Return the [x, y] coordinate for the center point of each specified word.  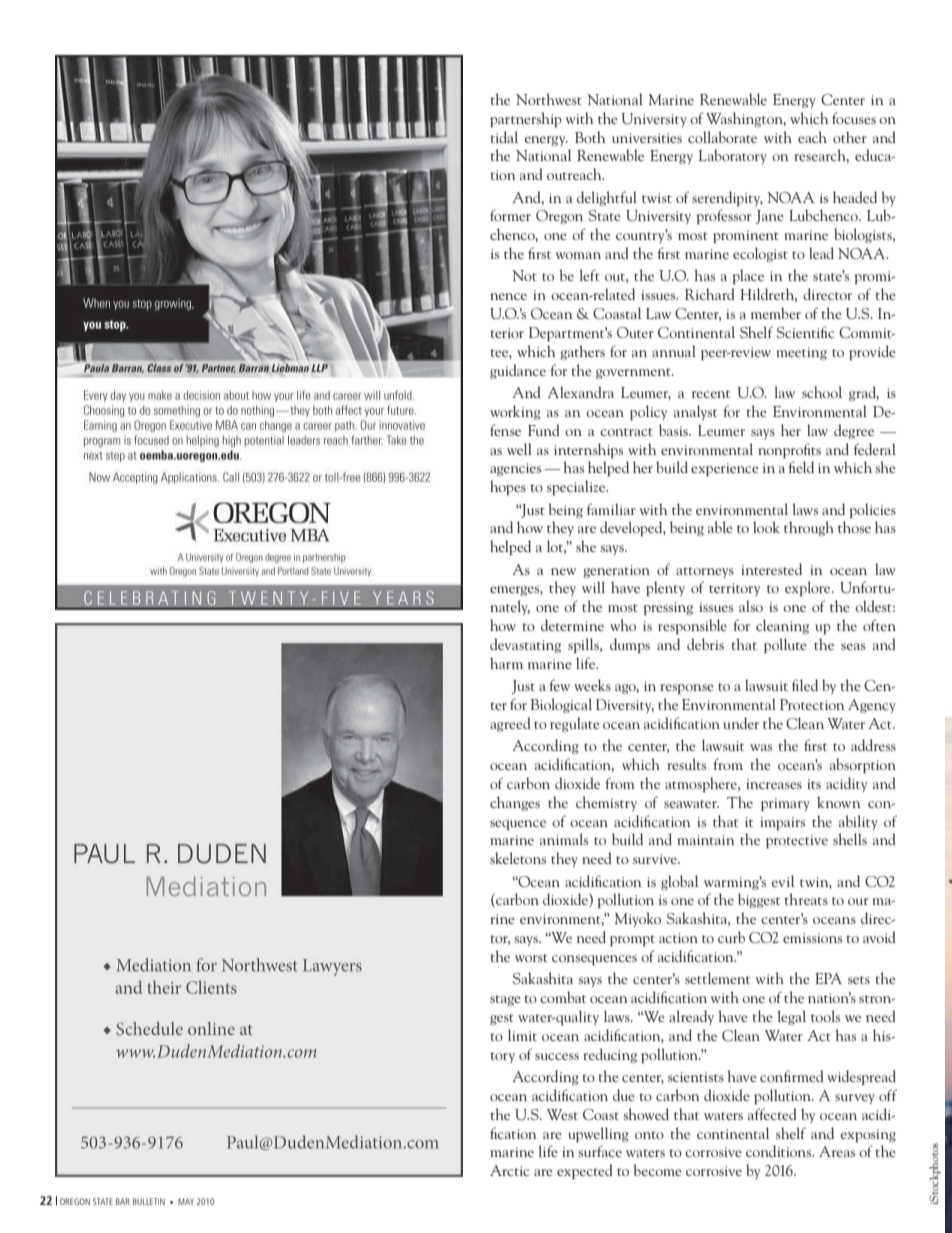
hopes [508, 487]
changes [515, 803]
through [809, 528]
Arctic [509, 1170]
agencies [515, 469]
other [850, 137]
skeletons [518, 858]
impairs [782, 823]
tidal [504, 137]
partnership [526, 119]
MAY [186, 1201]
